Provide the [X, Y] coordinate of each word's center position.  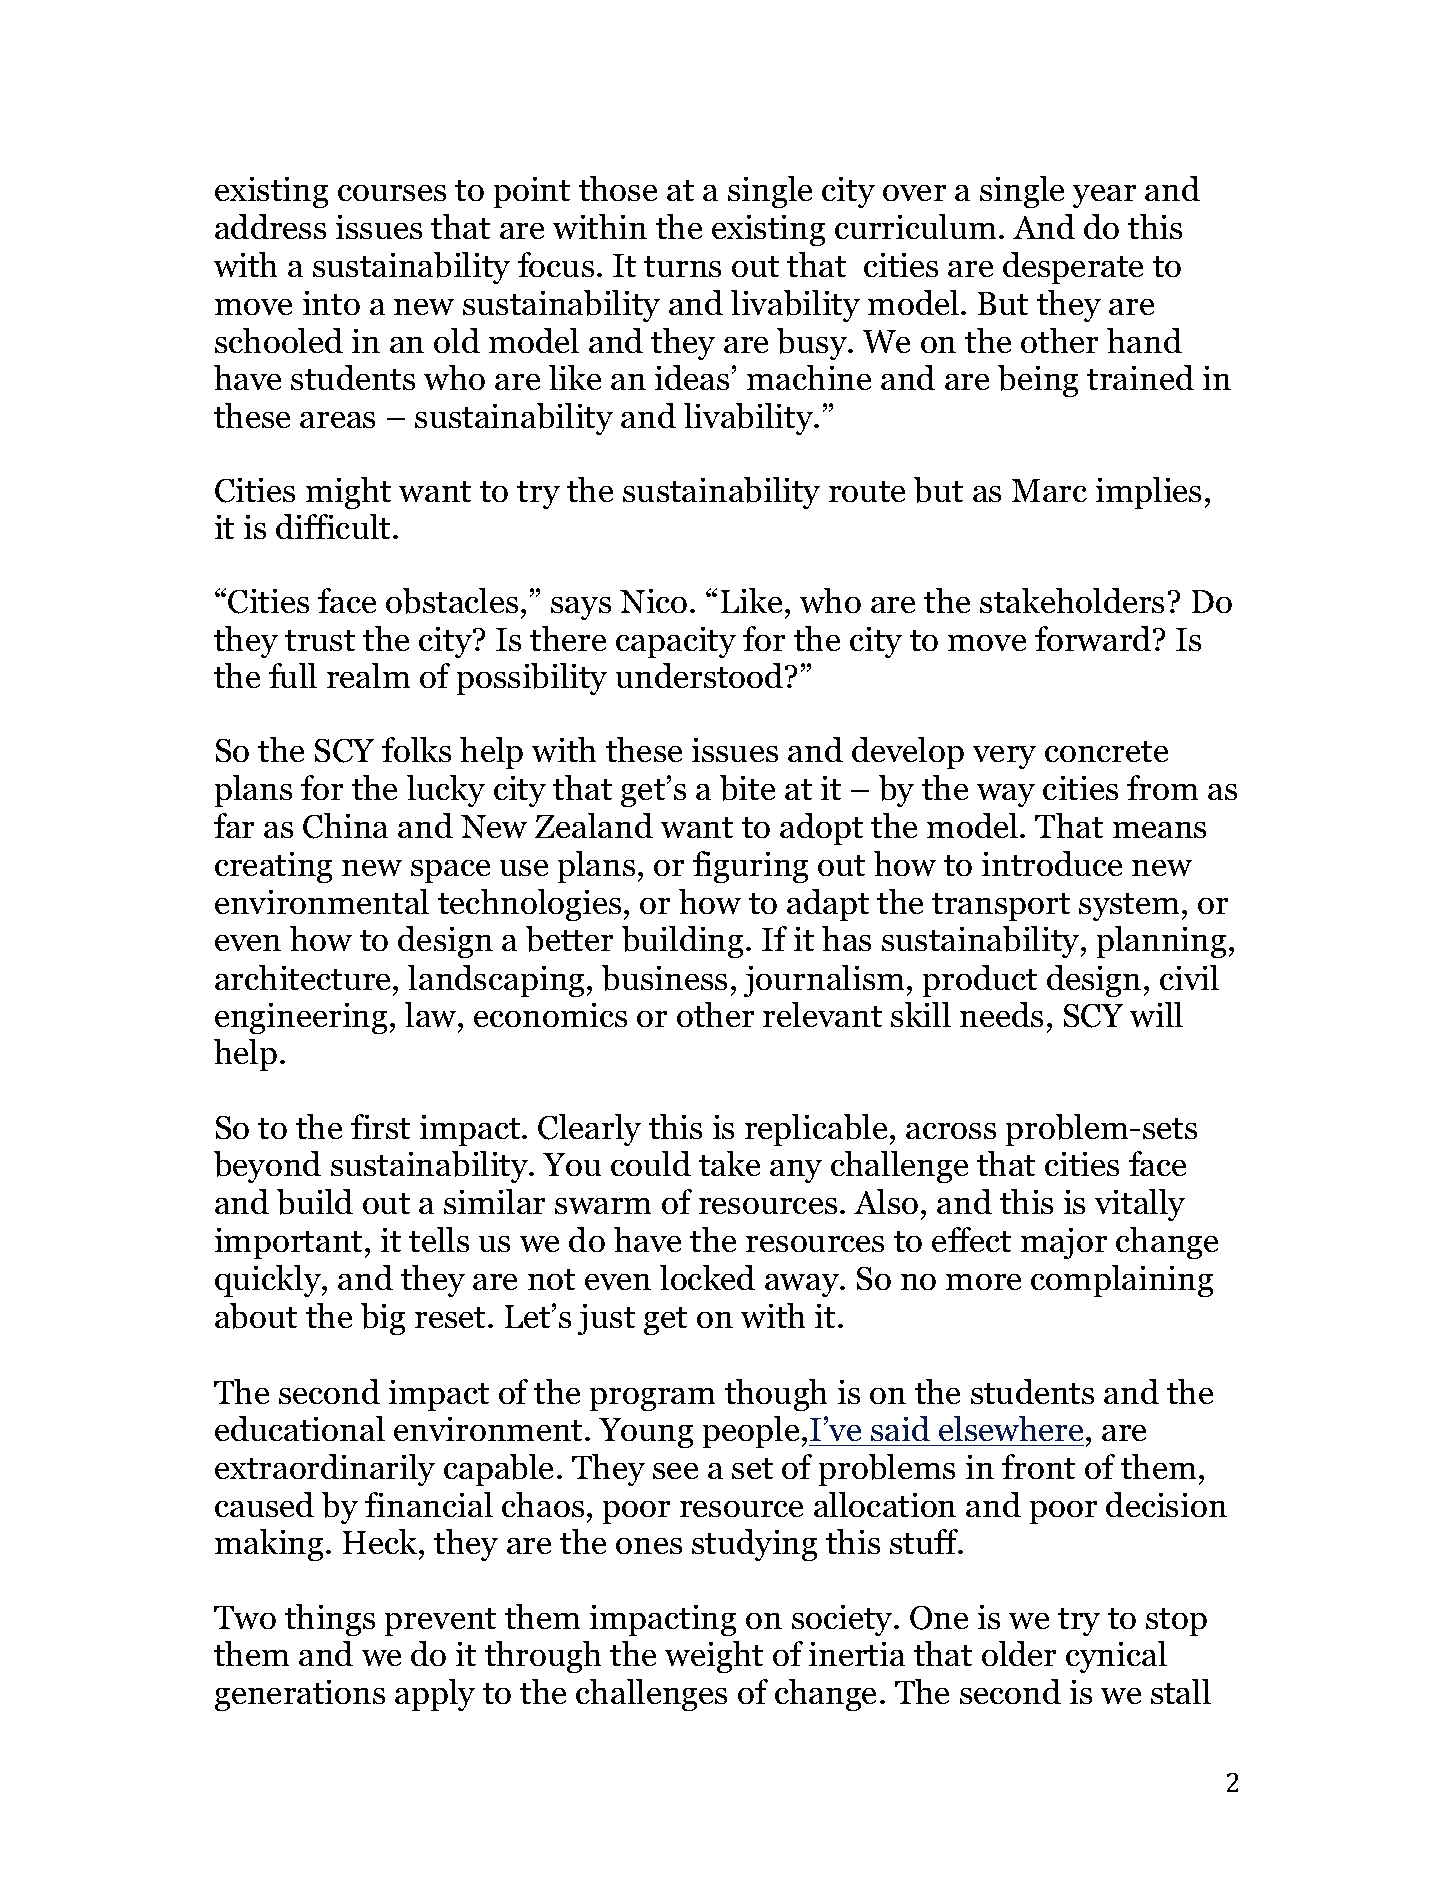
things [330, 1620]
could [651, 1163]
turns [682, 266]
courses [392, 193]
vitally [1140, 1205]
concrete [1106, 751]
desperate [1073, 268]
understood [701, 675]
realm [368, 675]
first [380, 1126]
